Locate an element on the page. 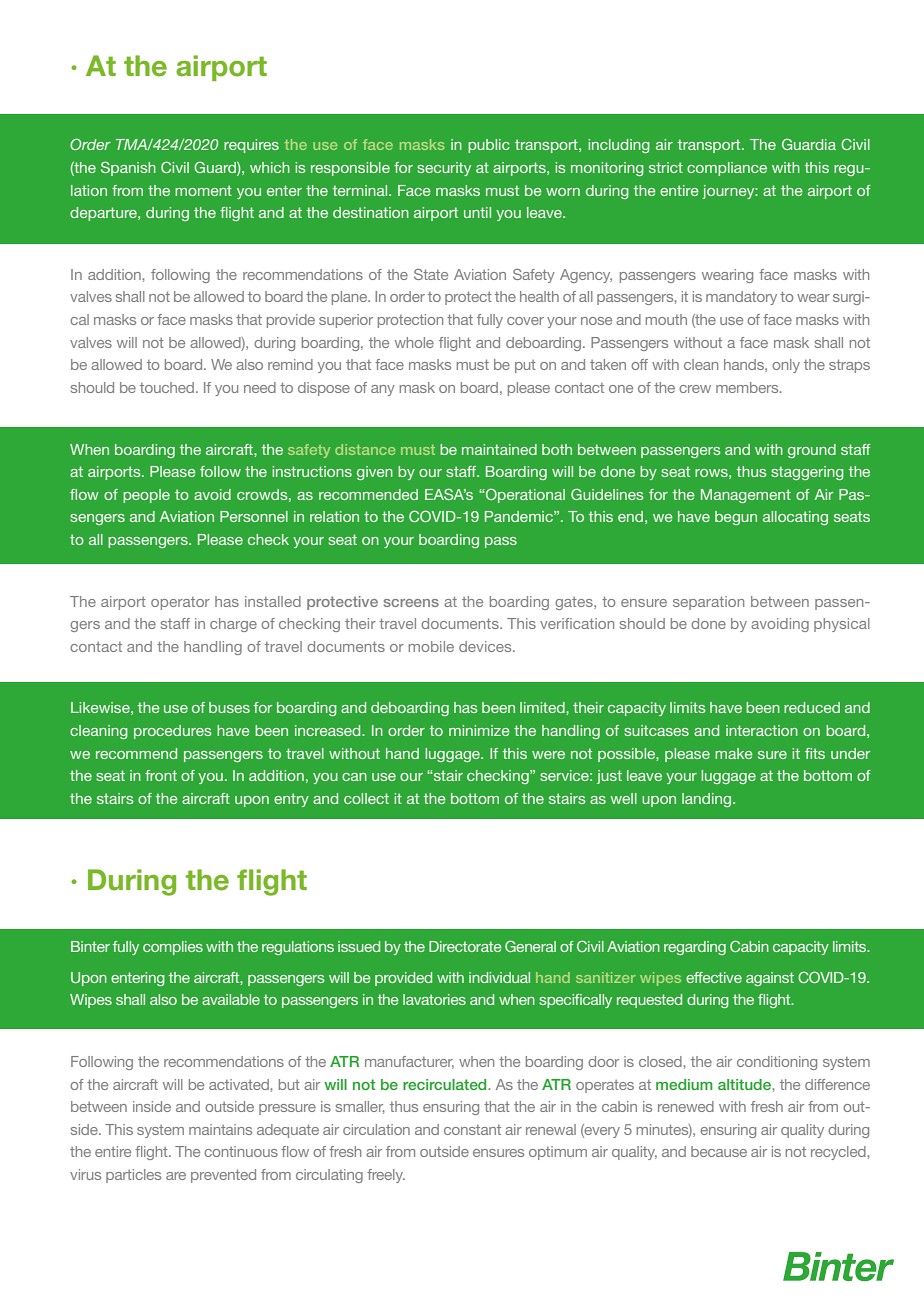 The image size is (924, 1308). compliance is located at coordinates (727, 169).
